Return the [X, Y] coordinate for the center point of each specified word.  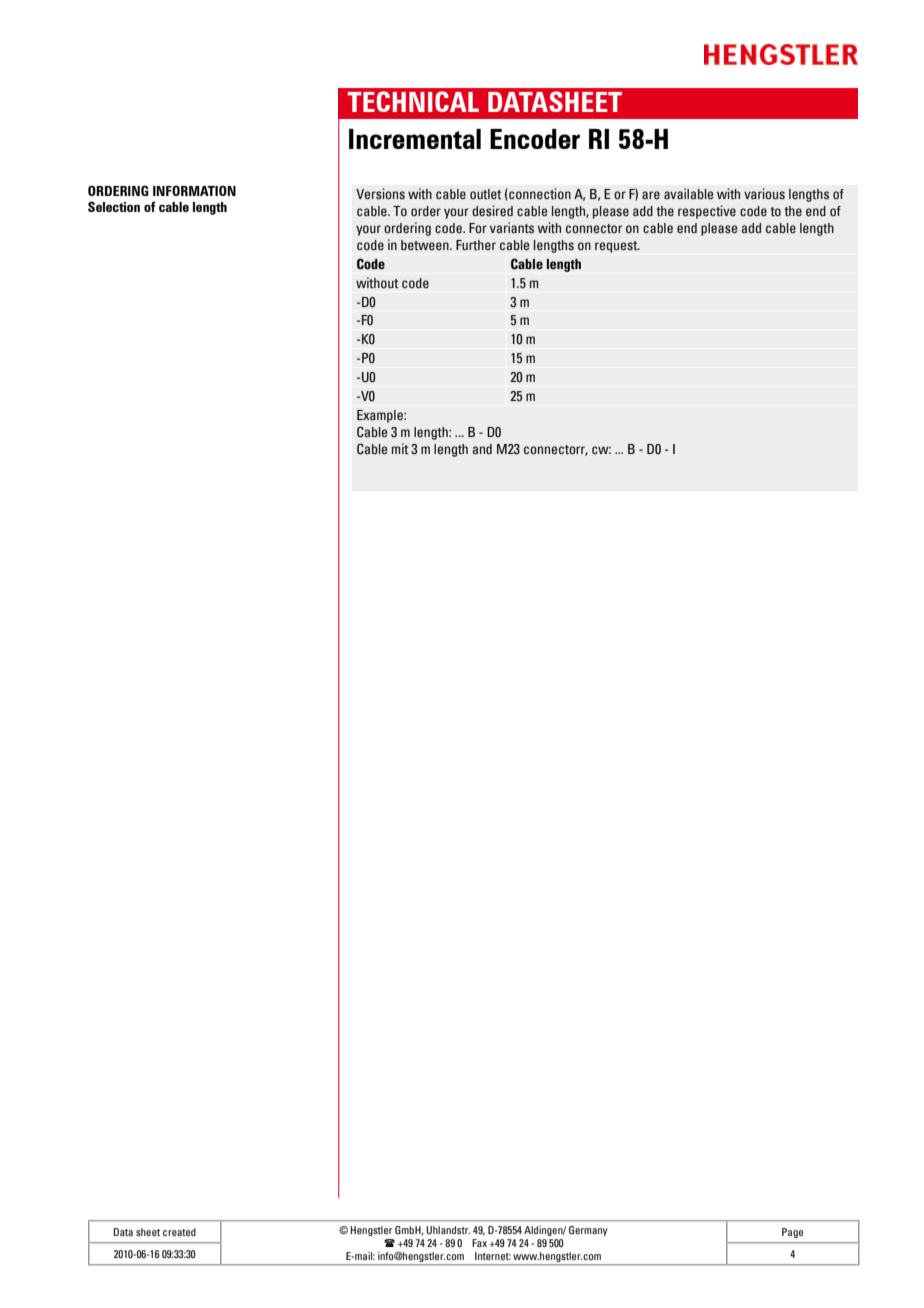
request [617, 247]
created [179, 1232]
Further [476, 245]
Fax [479, 1243]
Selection [114, 206]
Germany [588, 1231]
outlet [486, 194]
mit [400, 449]
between [426, 245]
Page [792, 1233]
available [688, 194]
